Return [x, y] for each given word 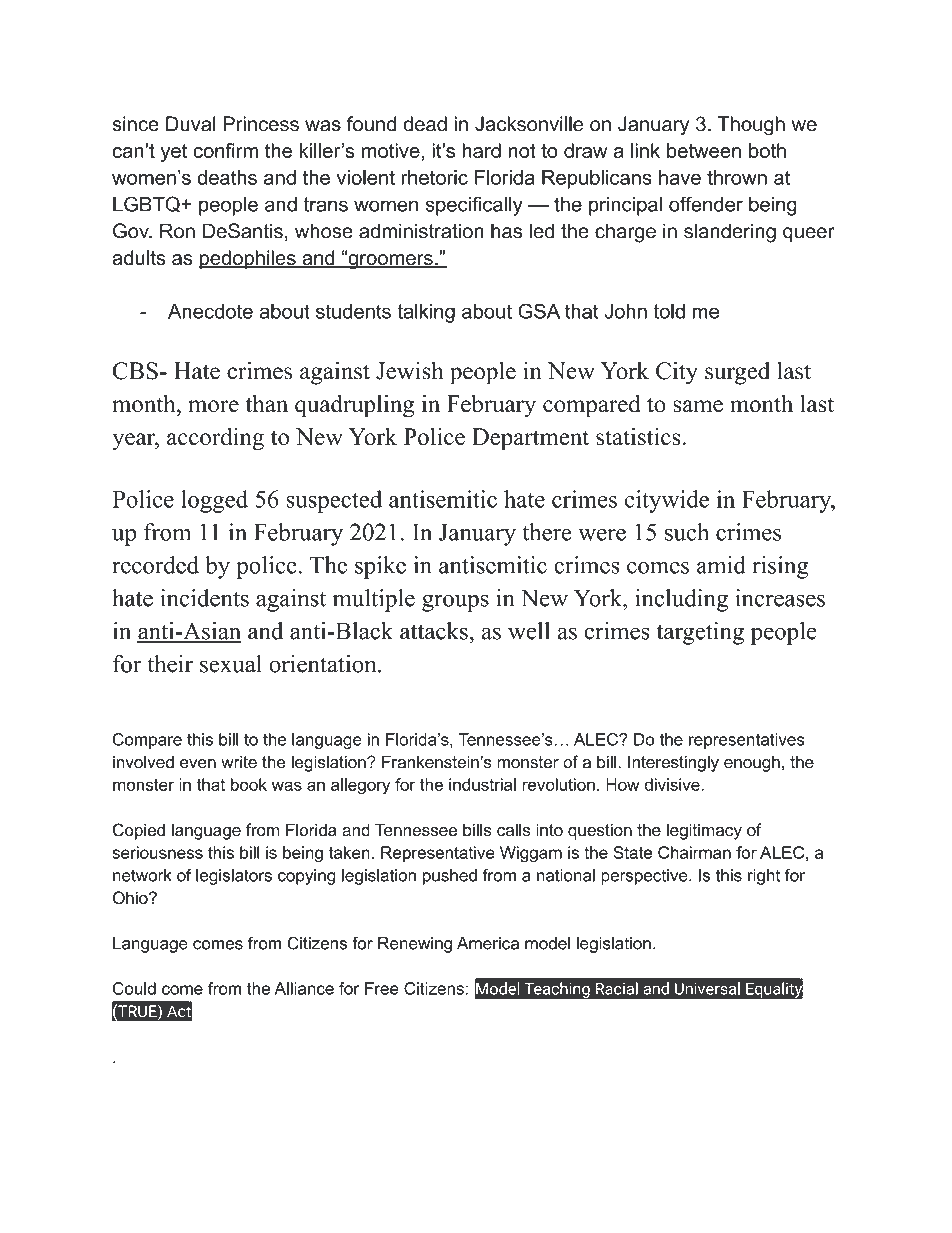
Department [530, 439]
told [669, 311]
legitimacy [704, 831]
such [687, 532]
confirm [225, 150]
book [249, 784]
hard [481, 150]
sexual [231, 664]
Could [134, 988]
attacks [434, 631]
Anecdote [210, 311]
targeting [700, 633]
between [704, 150]
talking [426, 313]
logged [214, 501]
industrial [482, 784]
